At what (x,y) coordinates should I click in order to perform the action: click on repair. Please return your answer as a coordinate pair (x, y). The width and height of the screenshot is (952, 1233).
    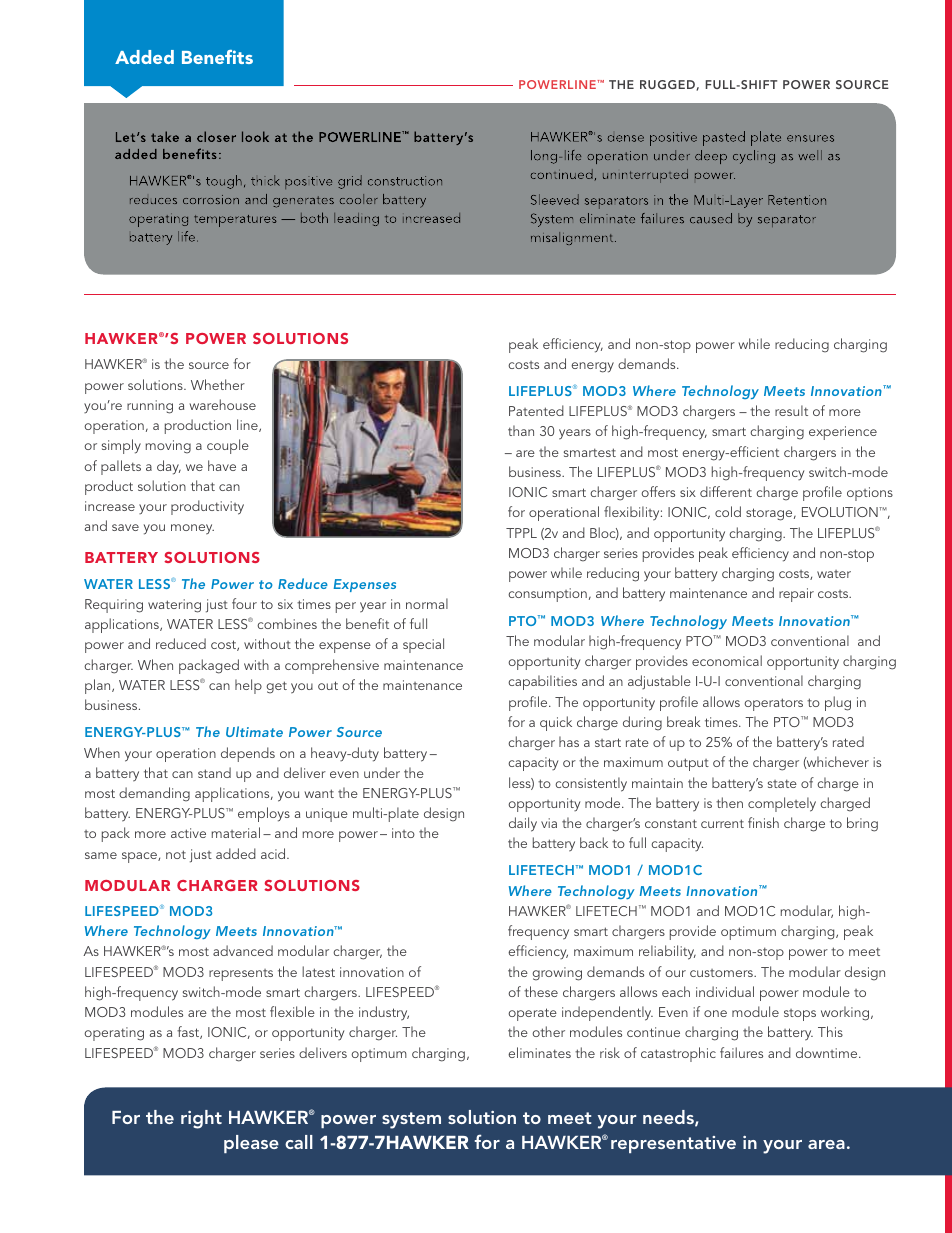
    Looking at the image, I should click on (796, 595).
